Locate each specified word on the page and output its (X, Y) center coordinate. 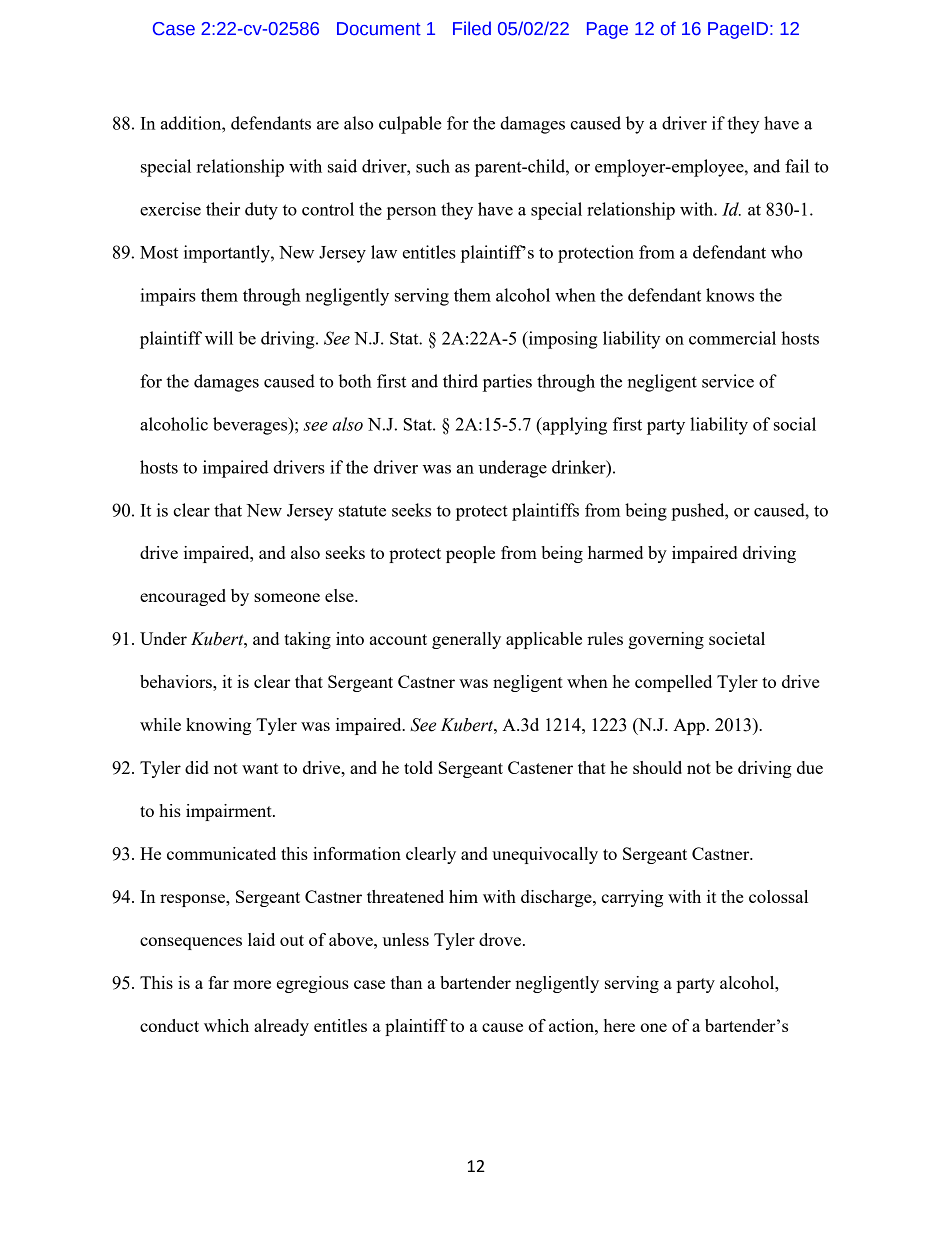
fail (797, 166)
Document (379, 29)
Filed (472, 28)
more (252, 984)
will (219, 338)
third (460, 381)
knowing (218, 726)
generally (466, 640)
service (728, 381)
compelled (673, 683)
